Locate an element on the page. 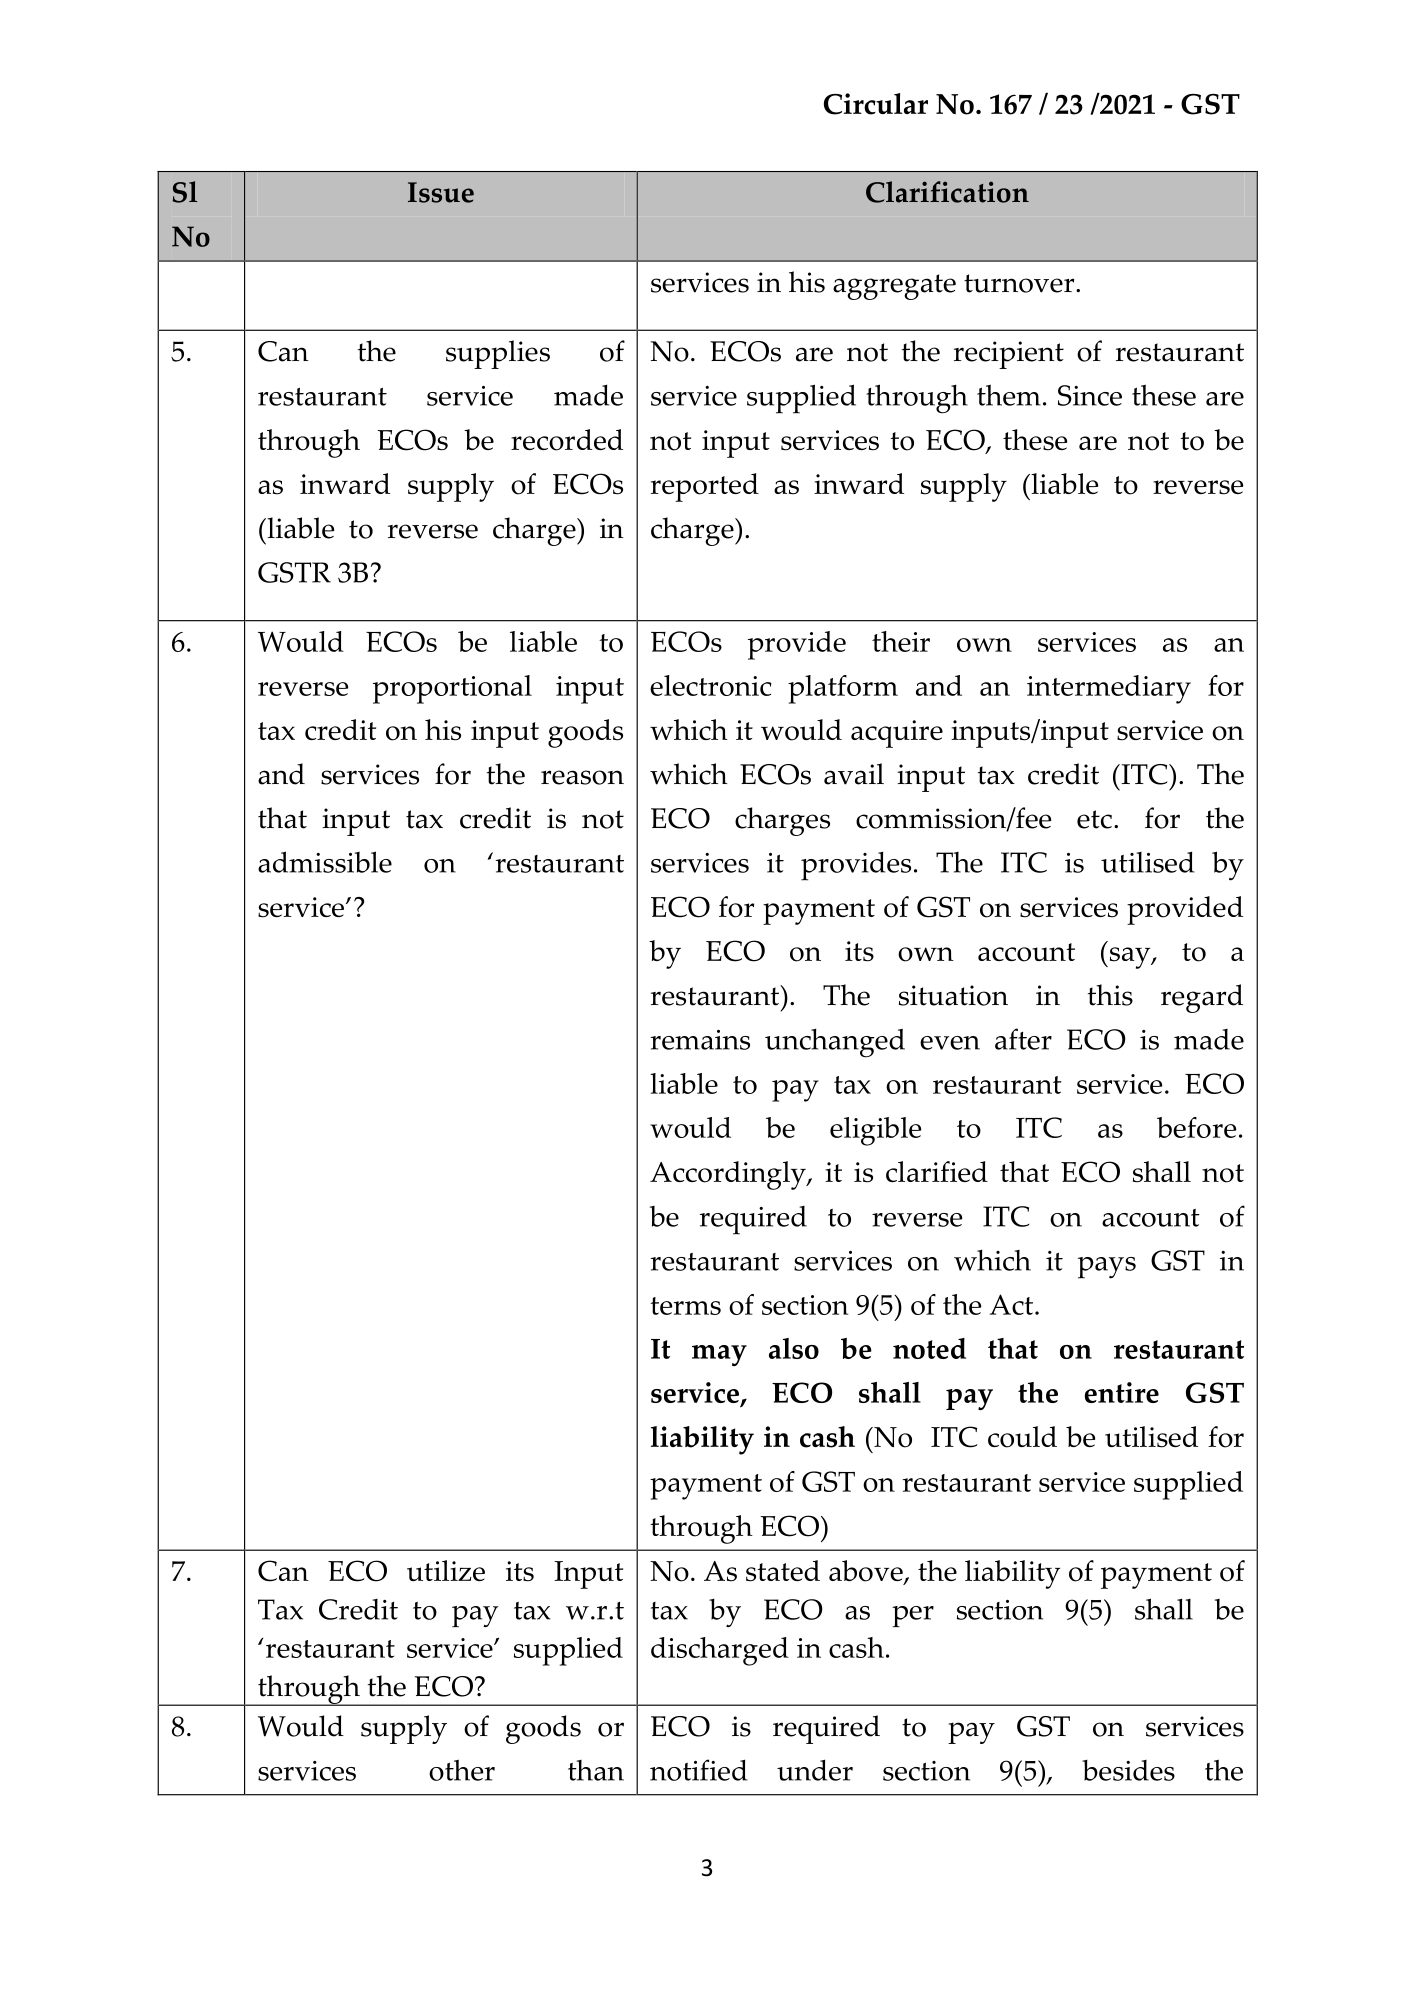 Image resolution: width=1414 pixels, height=1999 pixels. under is located at coordinates (815, 1770).
